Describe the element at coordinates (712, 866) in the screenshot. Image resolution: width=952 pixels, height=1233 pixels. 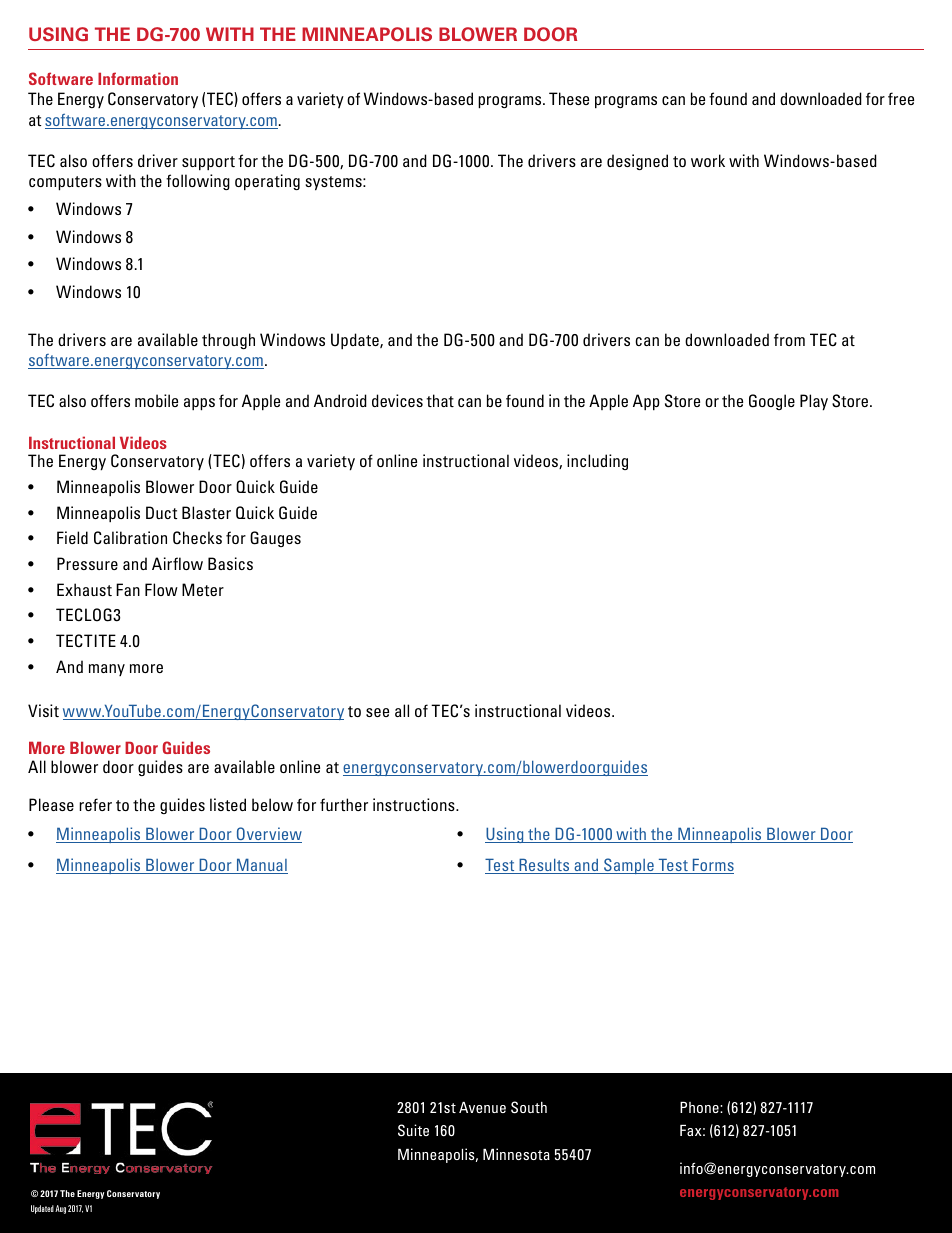
I see `Forms` at that location.
